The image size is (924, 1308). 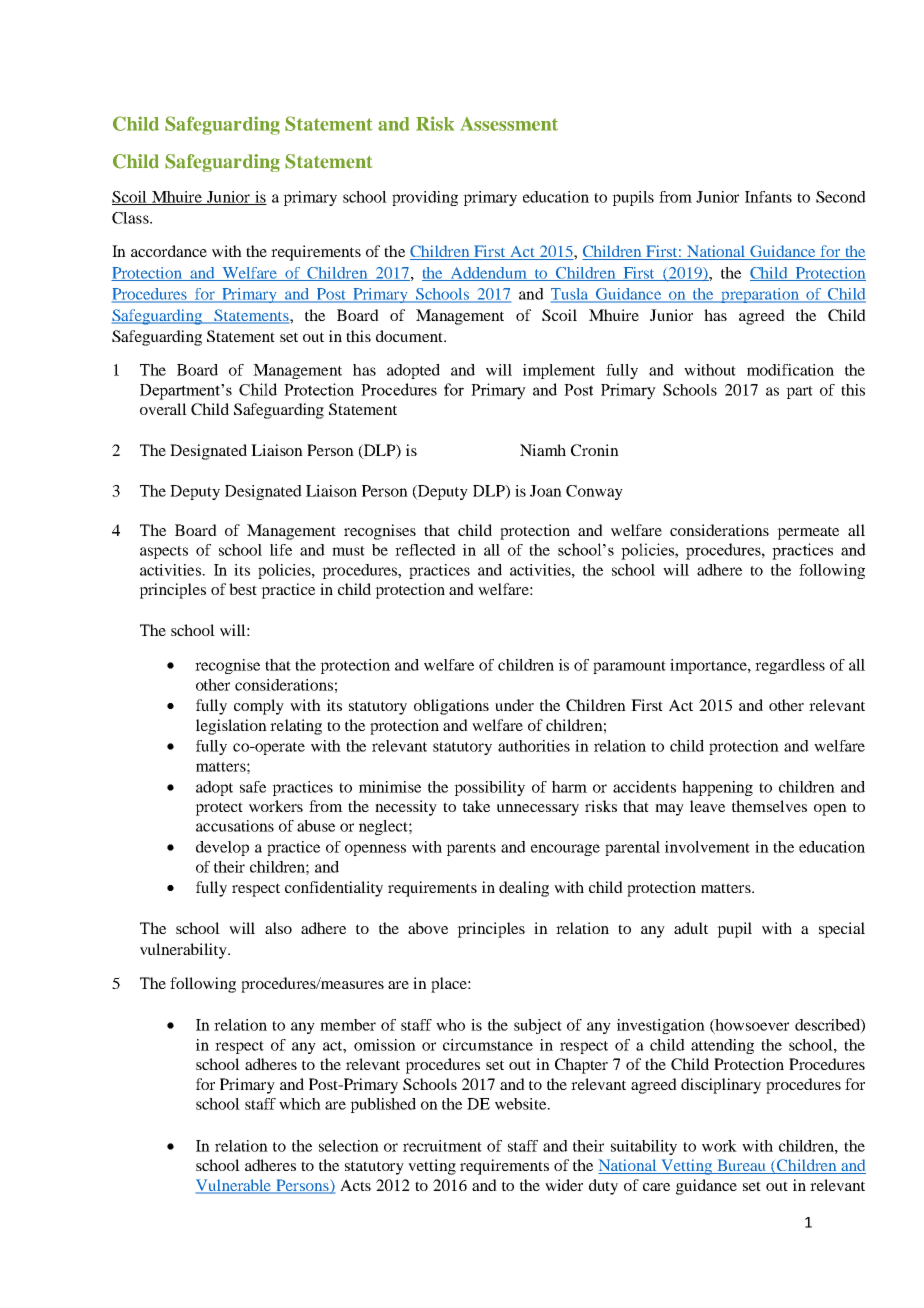 I want to click on Niamh, so click(x=543, y=450).
